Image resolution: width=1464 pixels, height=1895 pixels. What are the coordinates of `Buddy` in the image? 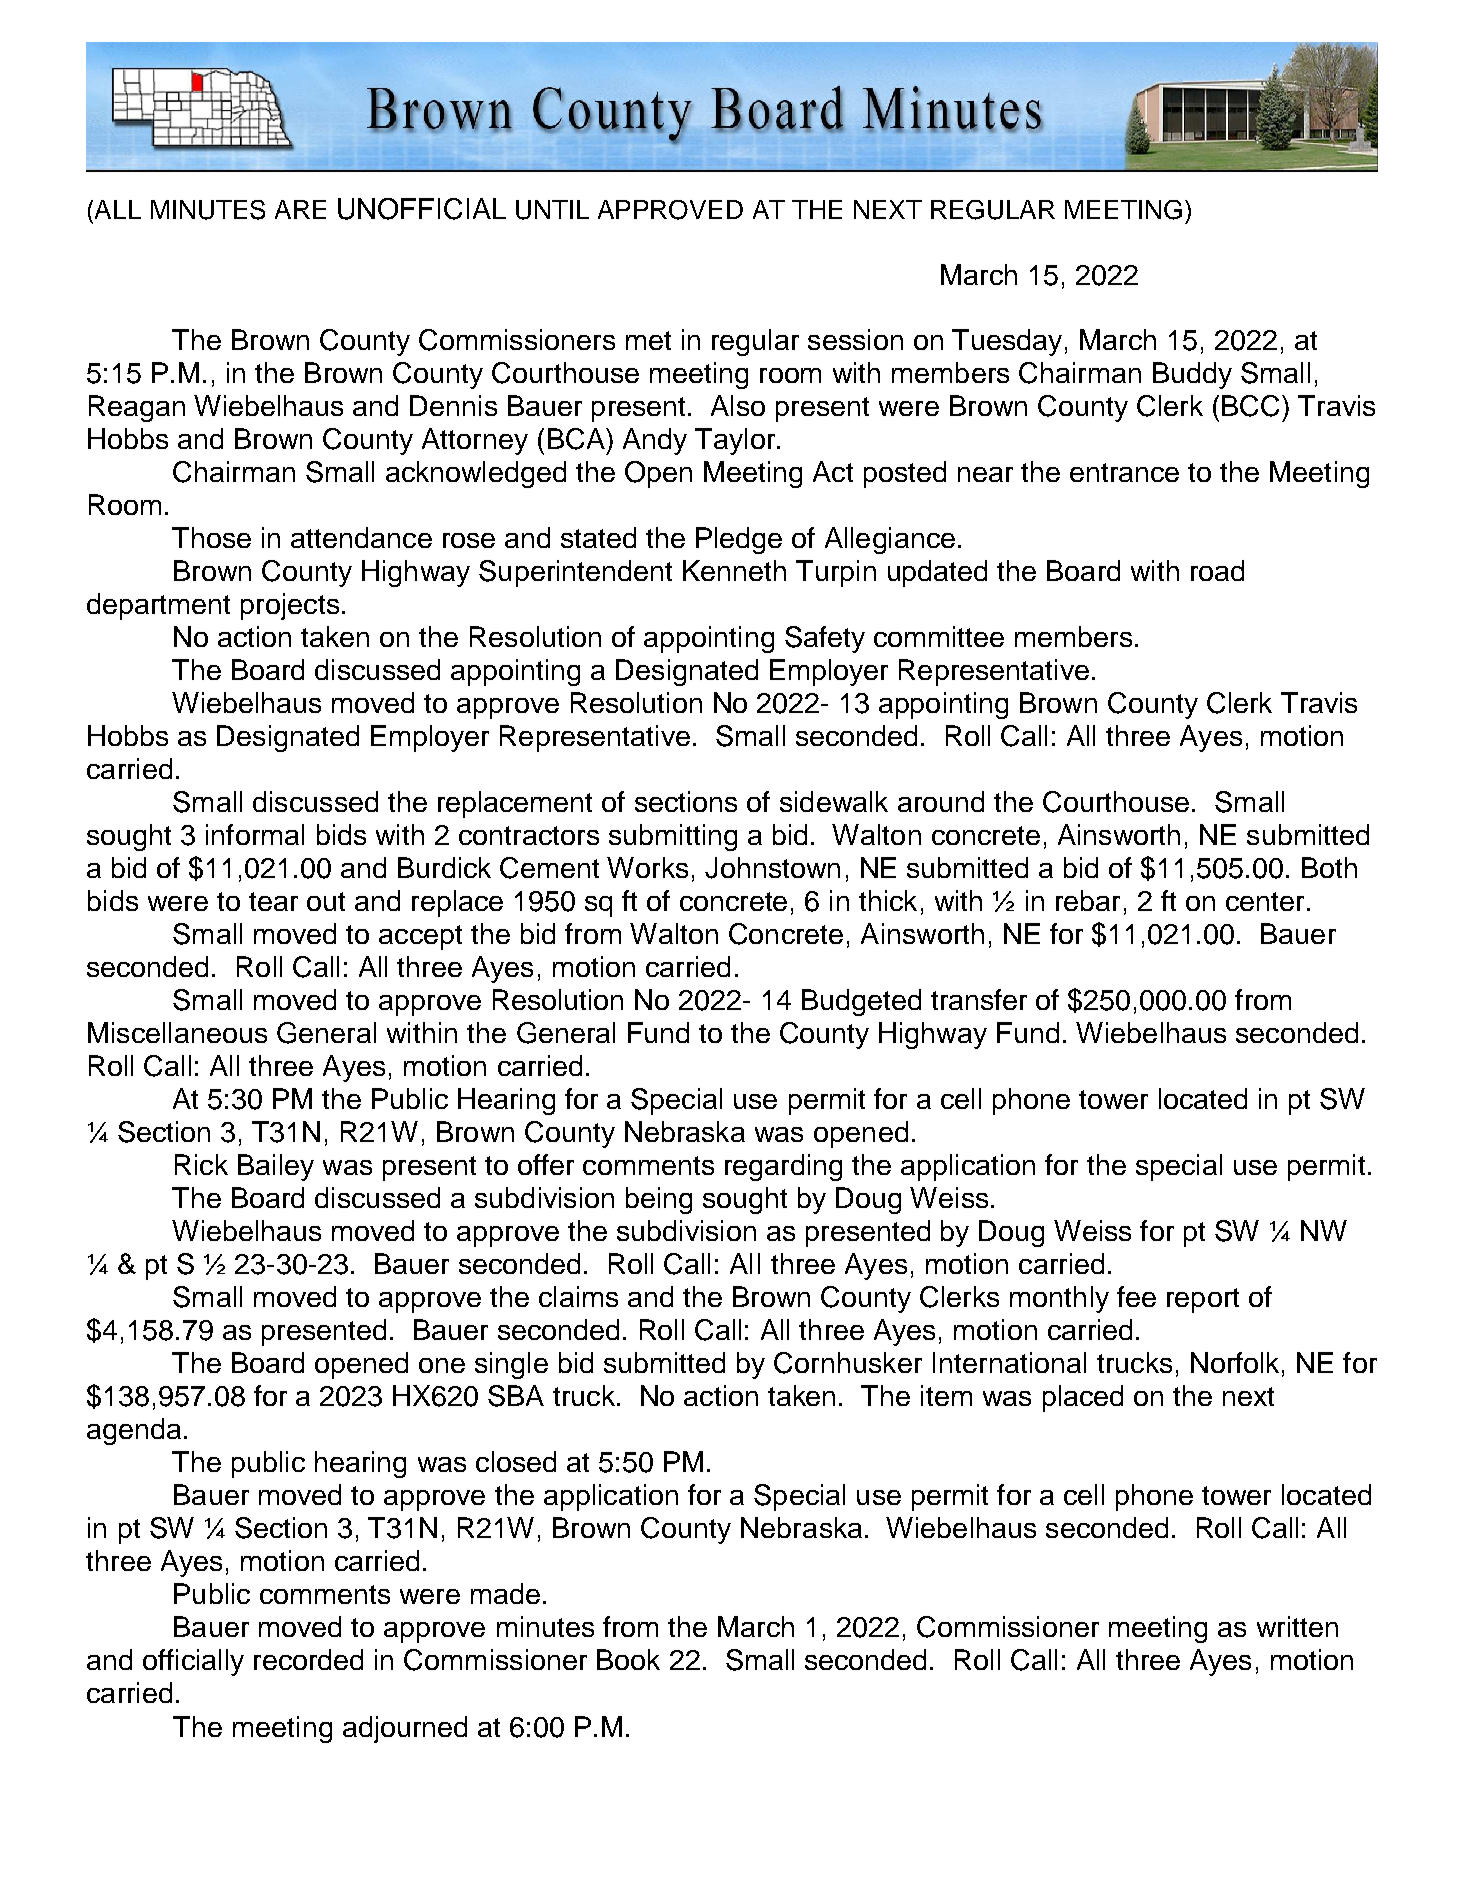 It's located at (1192, 375).
